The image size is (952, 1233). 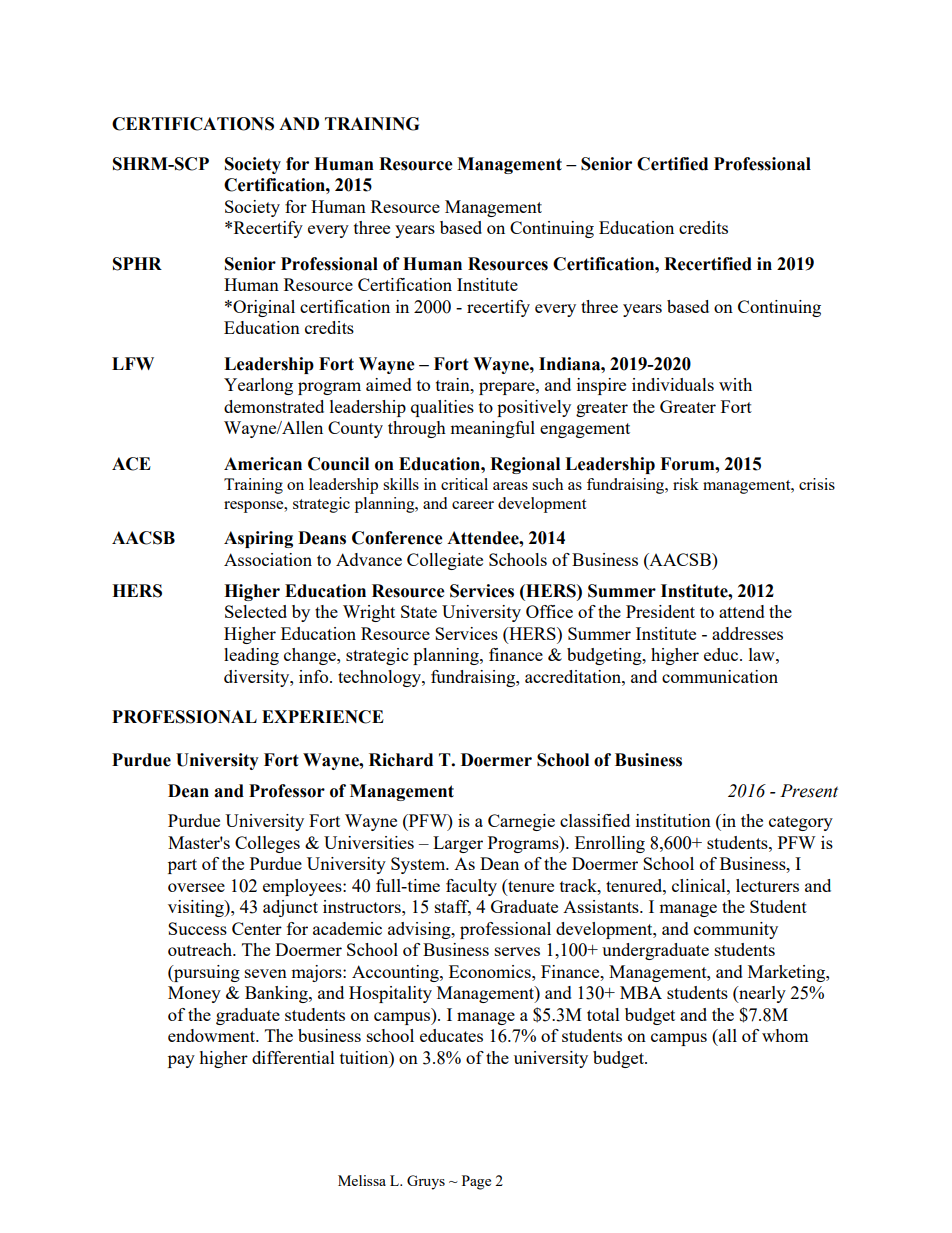 What do you see at coordinates (747, 633) in the screenshot?
I see `addresses` at bounding box center [747, 633].
